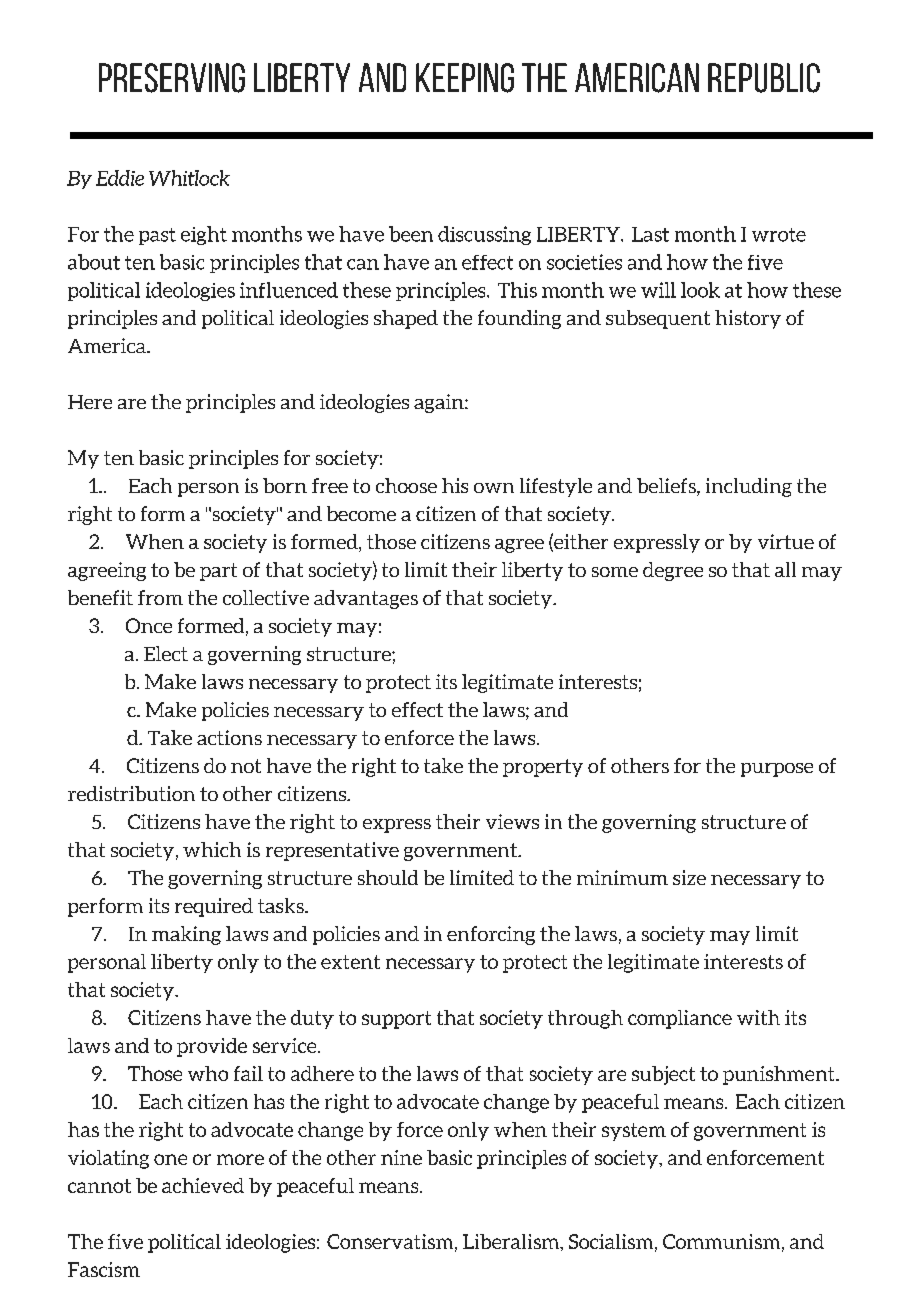 This screenshot has height=1308, width=924. Describe the element at coordinates (366, 599) in the screenshot. I see `advantages` at that location.
